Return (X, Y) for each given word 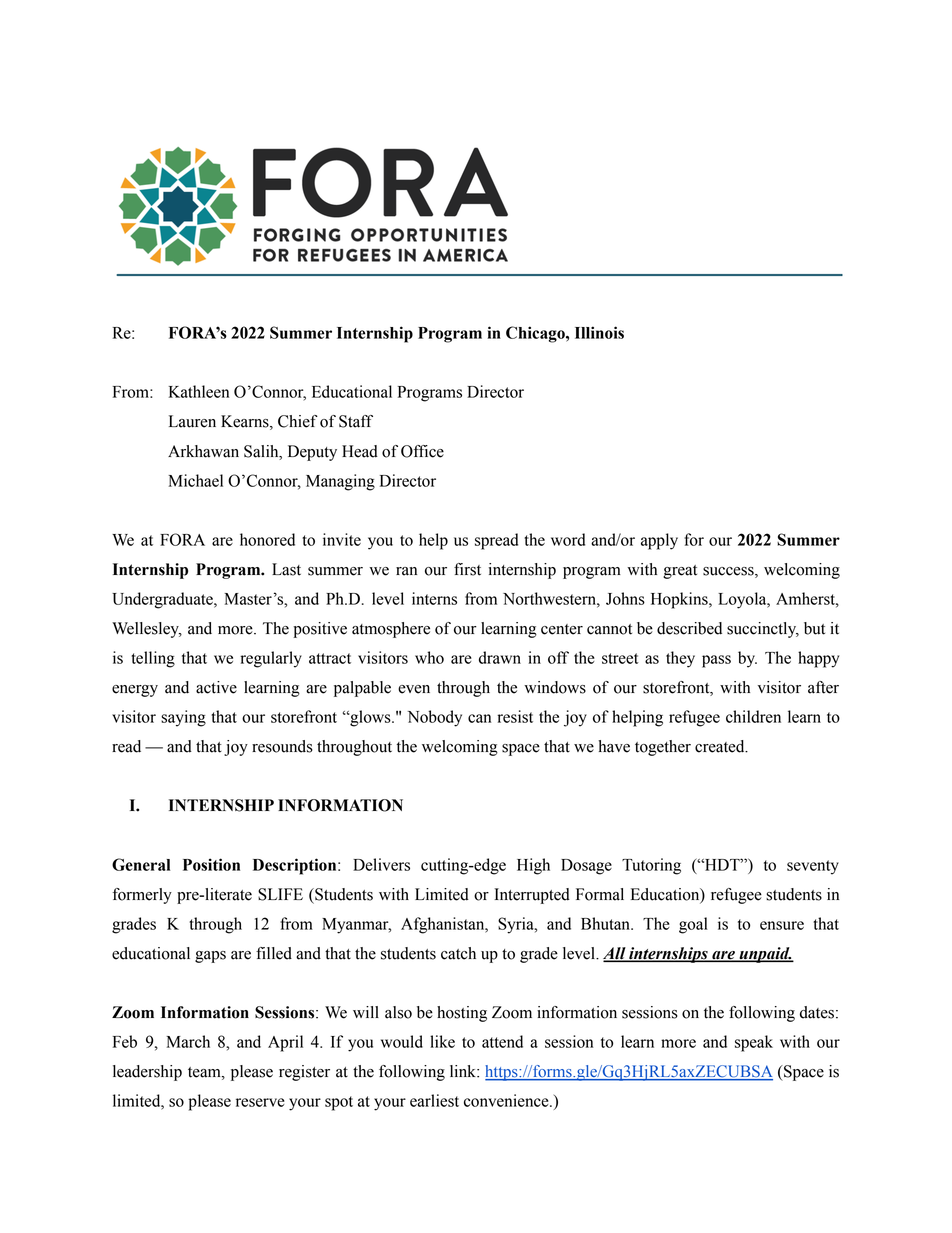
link (464, 1071)
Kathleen (199, 391)
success (729, 572)
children (753, 716)
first (467, 569)
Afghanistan (444, 925)
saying (183, 718)
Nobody (435, 718)
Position (211, 864)
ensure (782, 925)
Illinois (599, 332)
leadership (147, 1073)
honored (267, 539)
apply (659, 541)
